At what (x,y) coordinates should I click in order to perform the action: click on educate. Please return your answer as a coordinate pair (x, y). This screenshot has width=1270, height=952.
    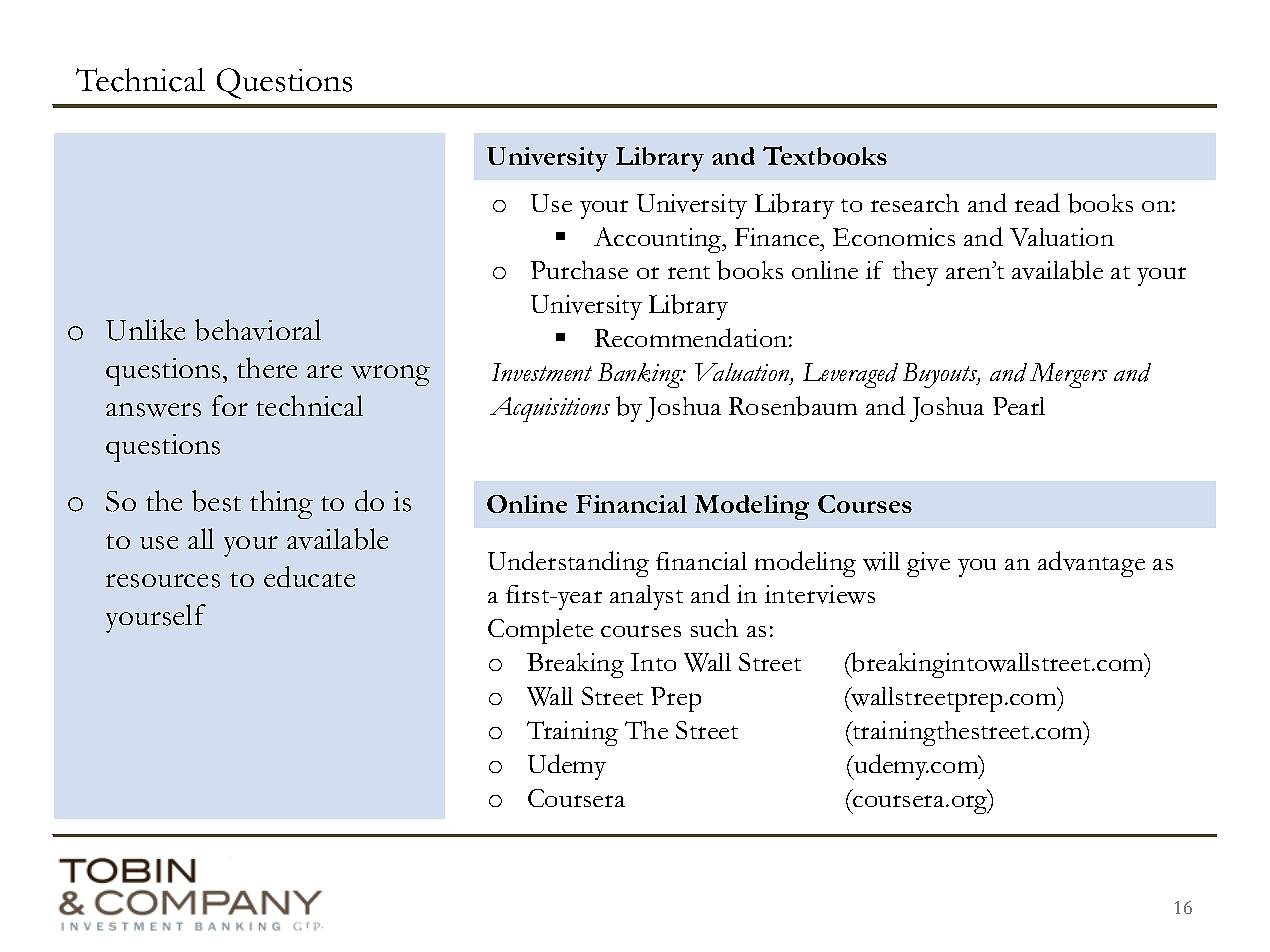
    Looking at the image, I should click on (309, 577).
